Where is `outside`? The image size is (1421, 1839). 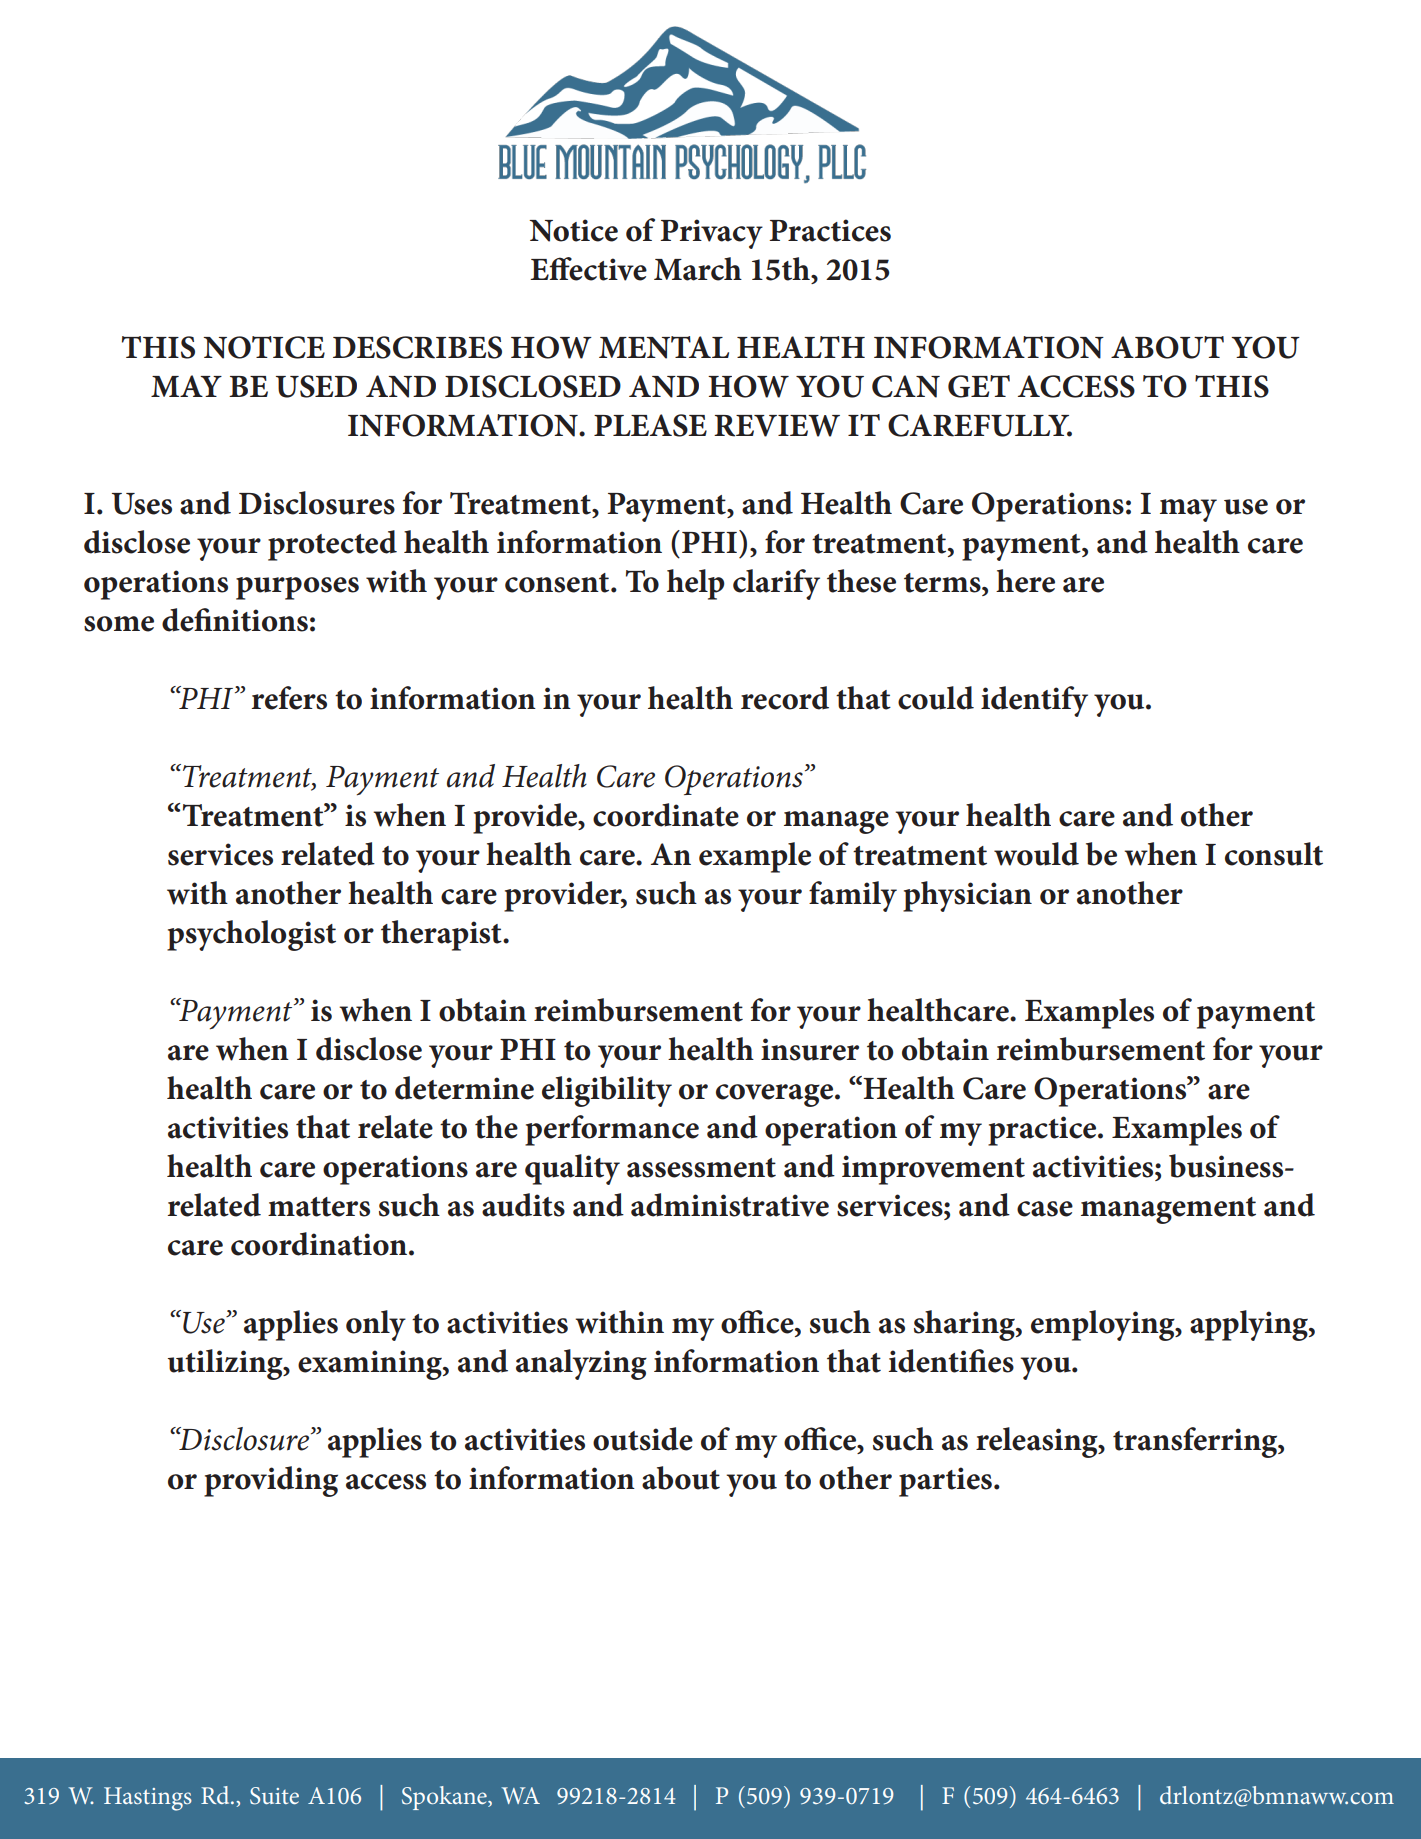
outside is located at coordinates (643, 1439).
